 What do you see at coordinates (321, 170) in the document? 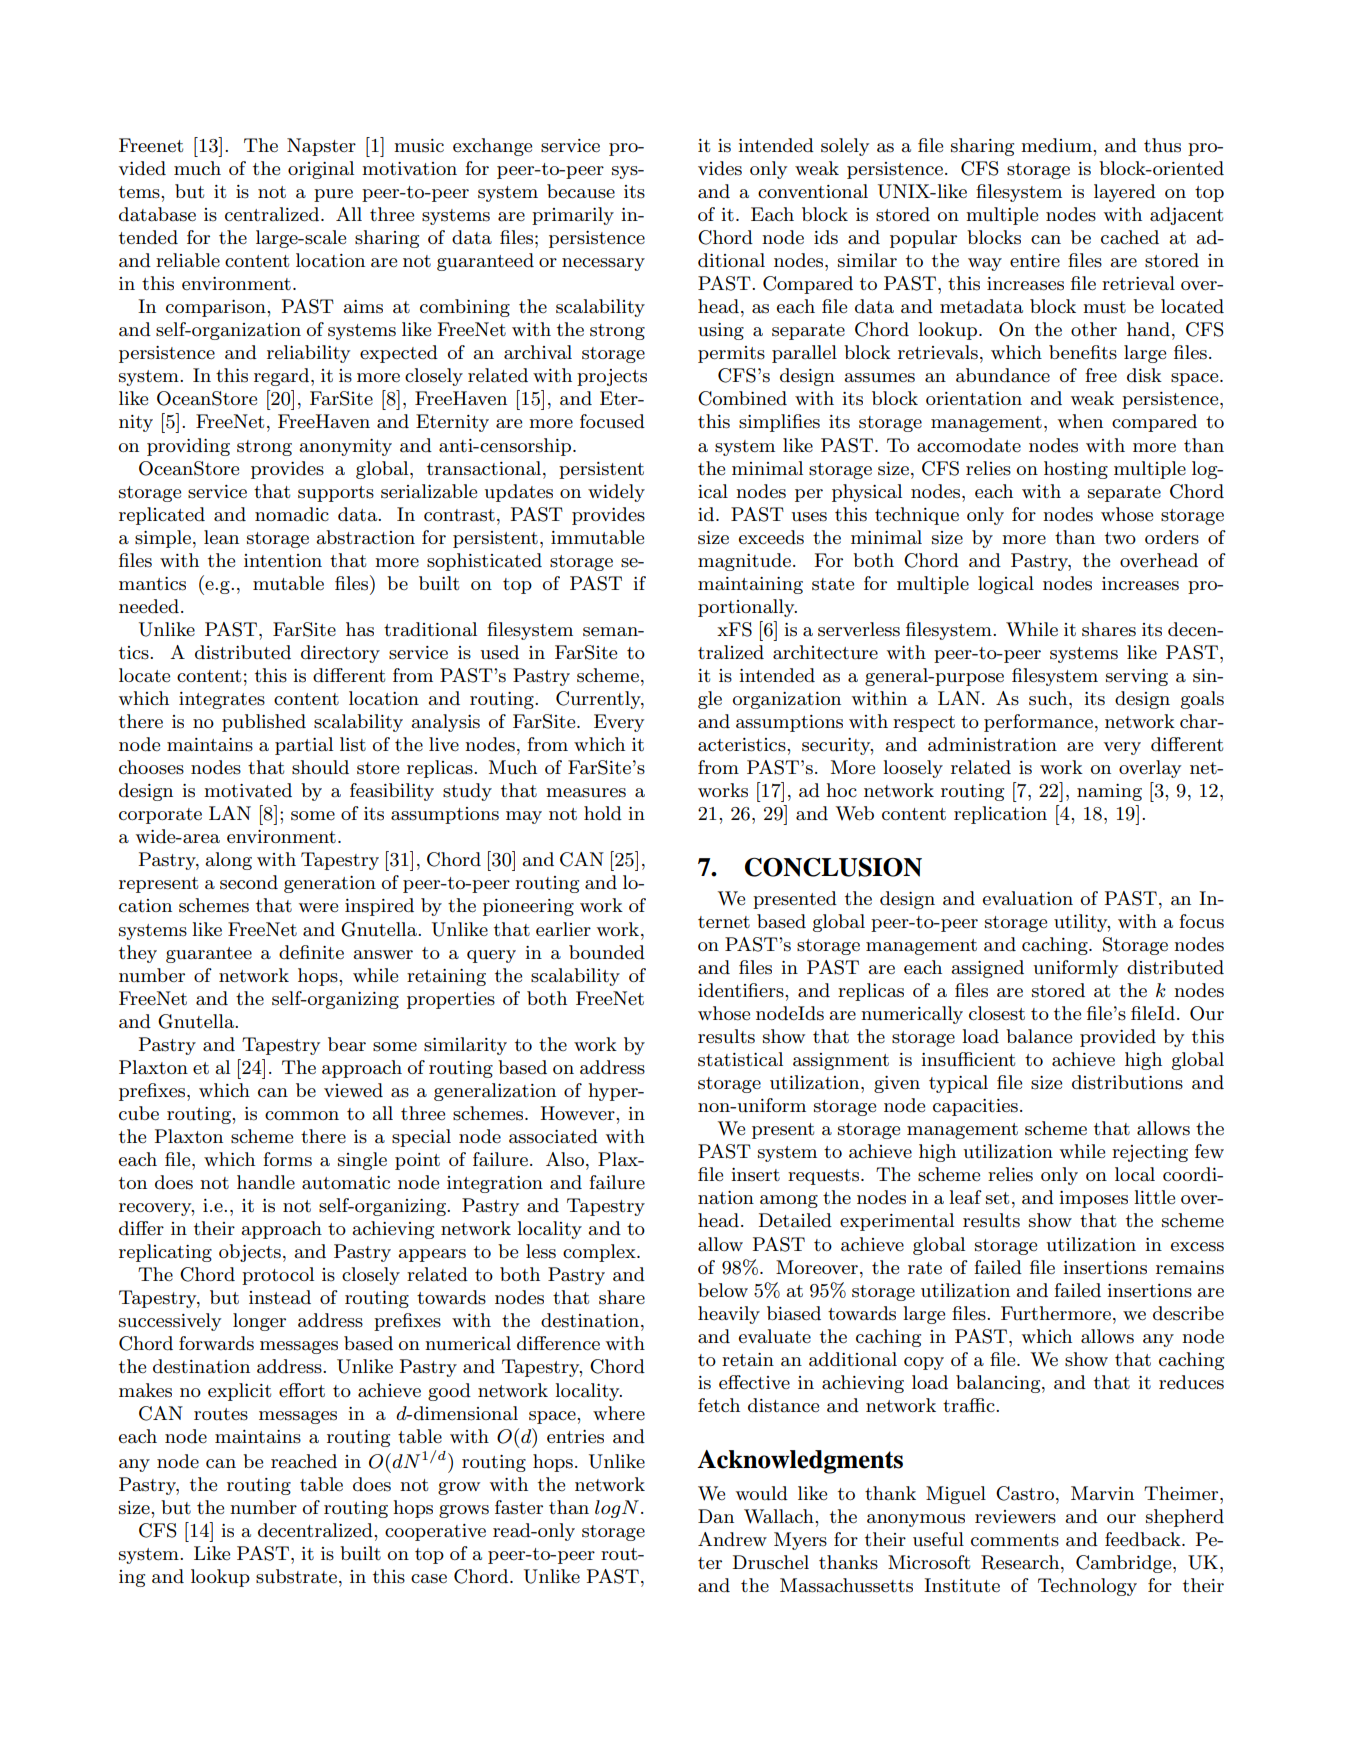
I see `original` at bounding box center [321, 170].
